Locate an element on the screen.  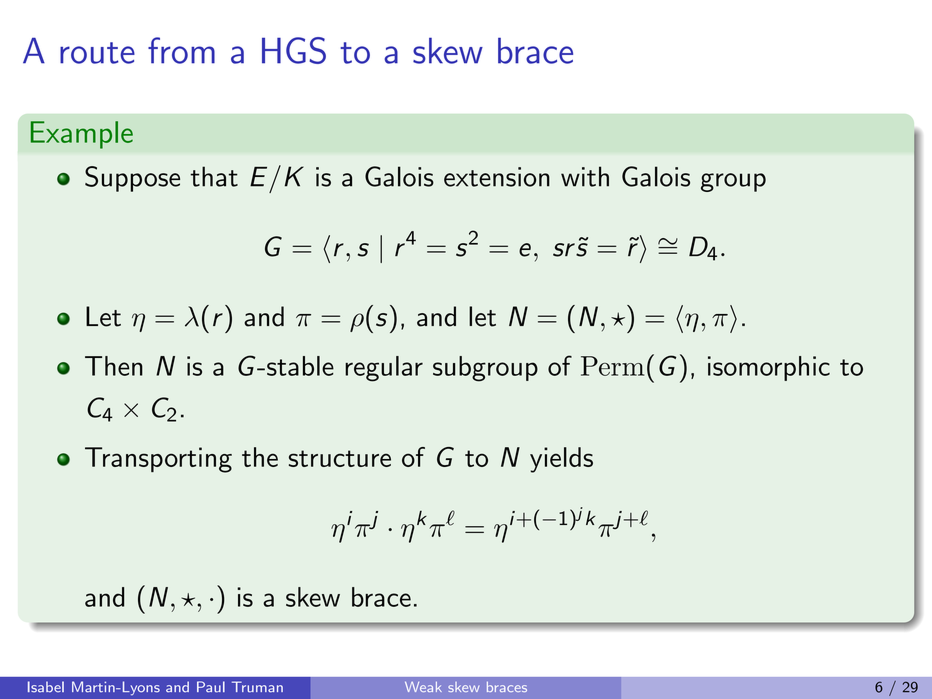
regular is located at coordinates (384, 369).
